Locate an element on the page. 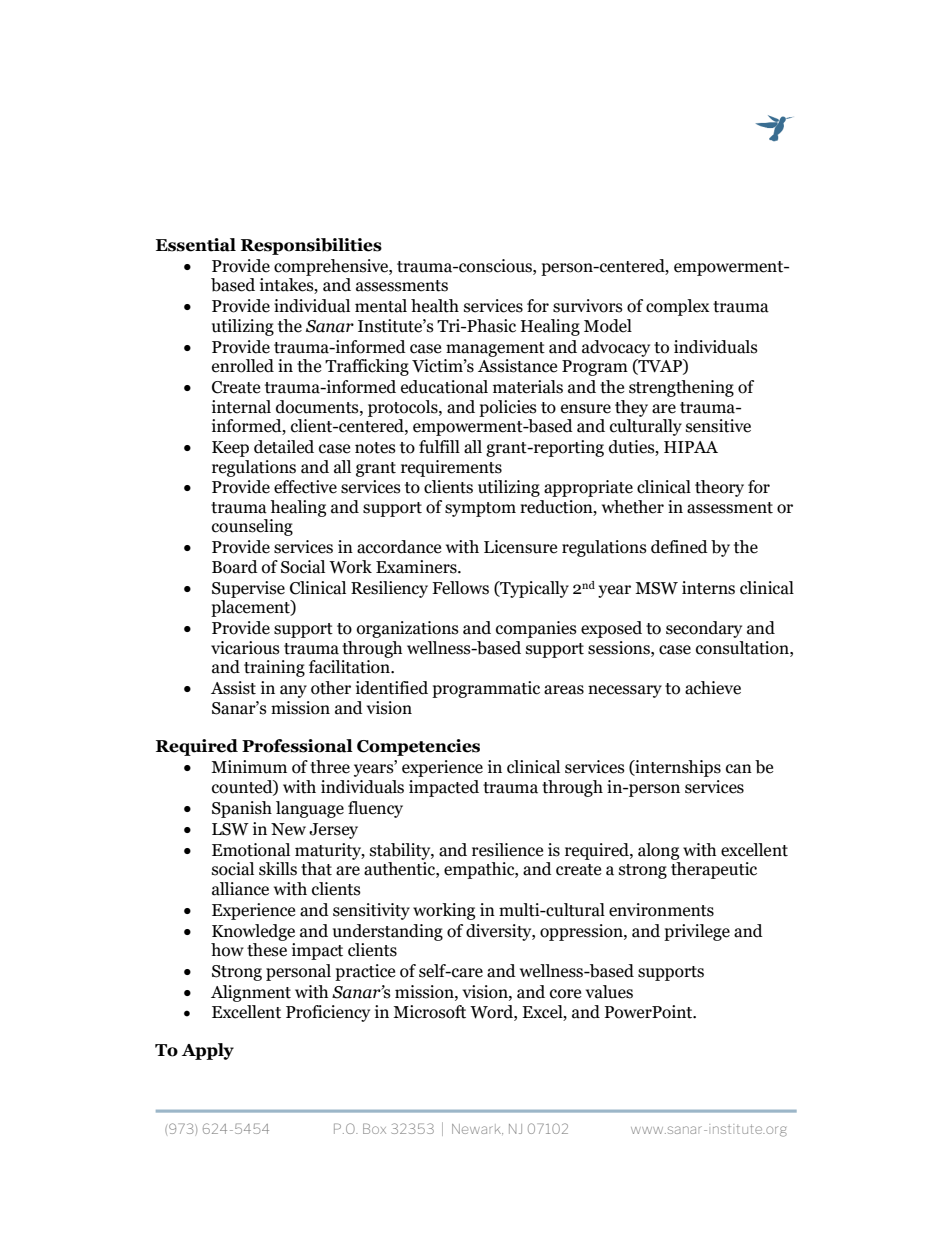  environments is located at coordinates (661, 910).
